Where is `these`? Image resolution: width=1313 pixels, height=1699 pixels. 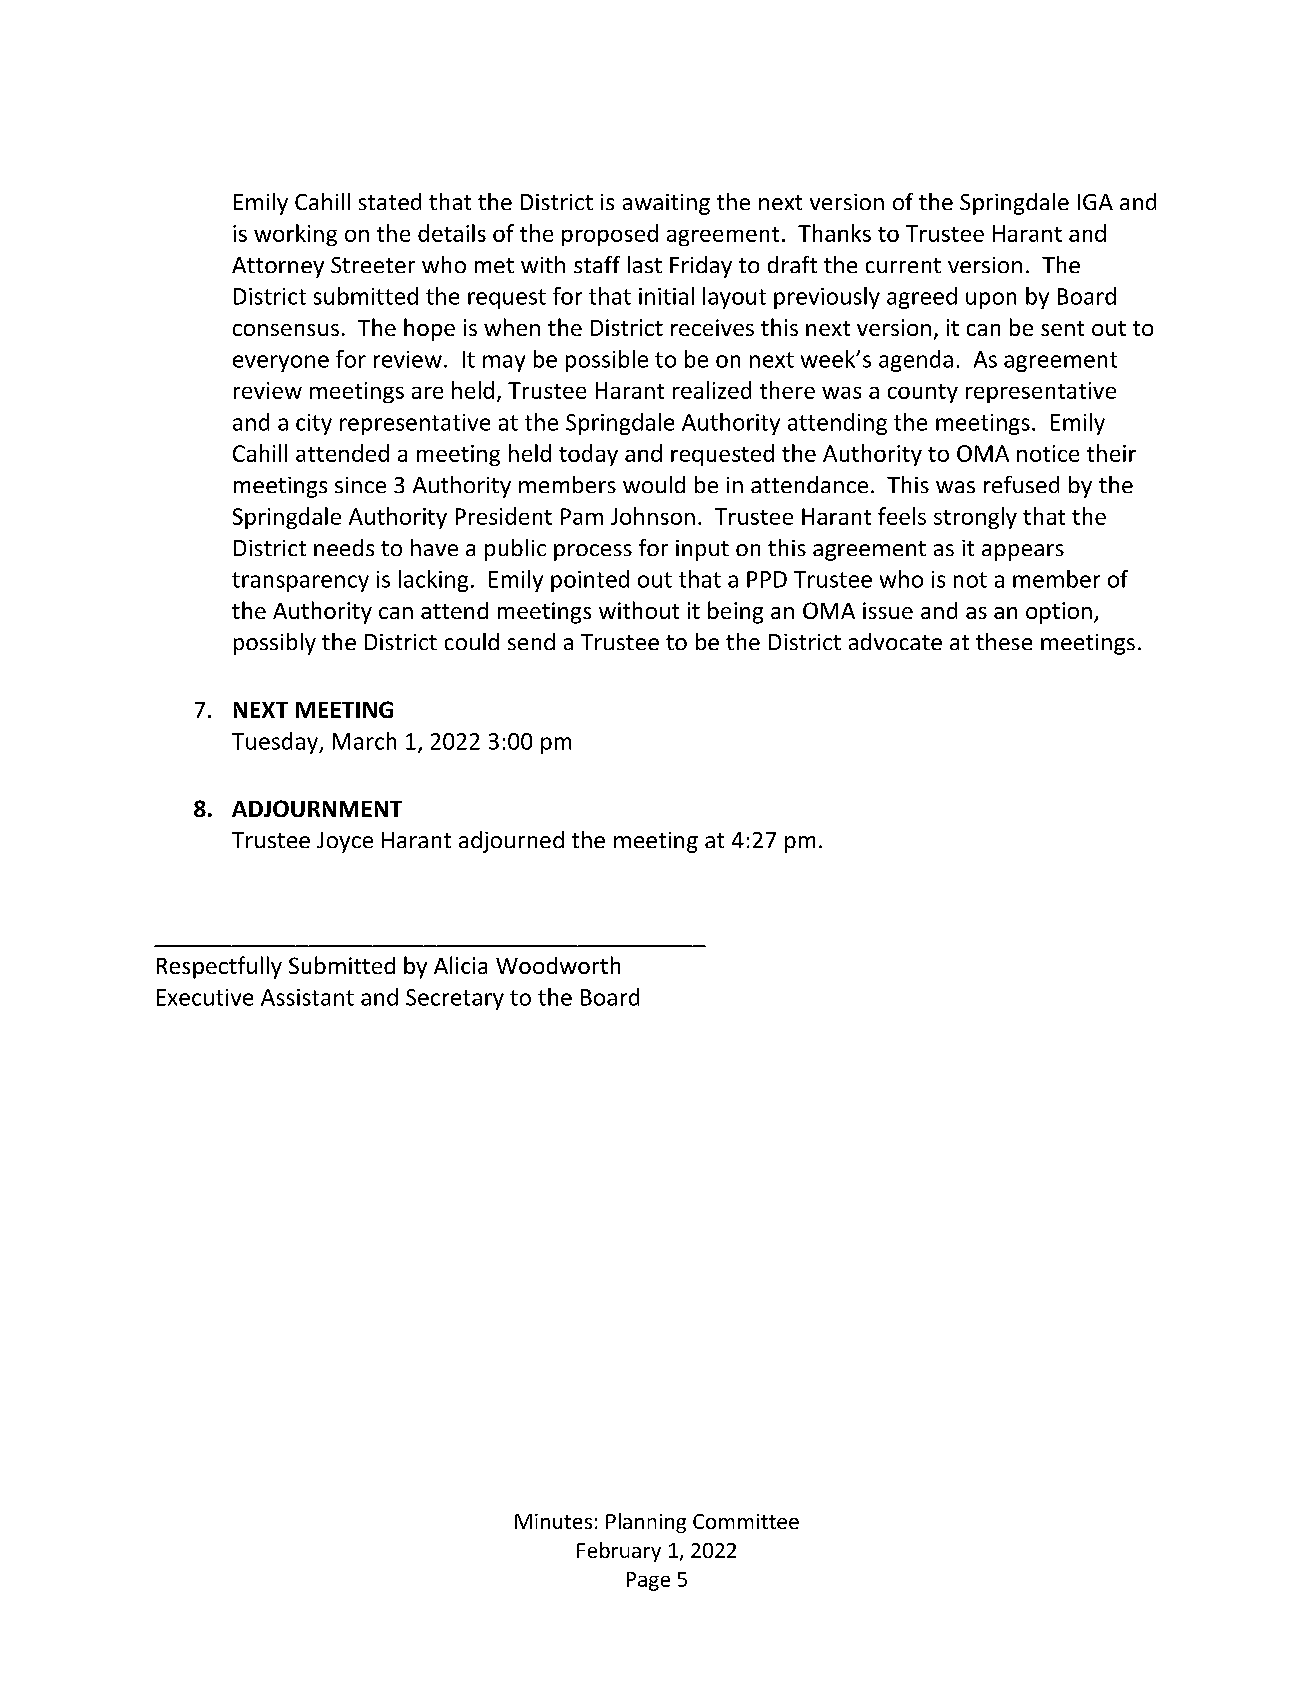
these is located at coordinates (1004, 641).
